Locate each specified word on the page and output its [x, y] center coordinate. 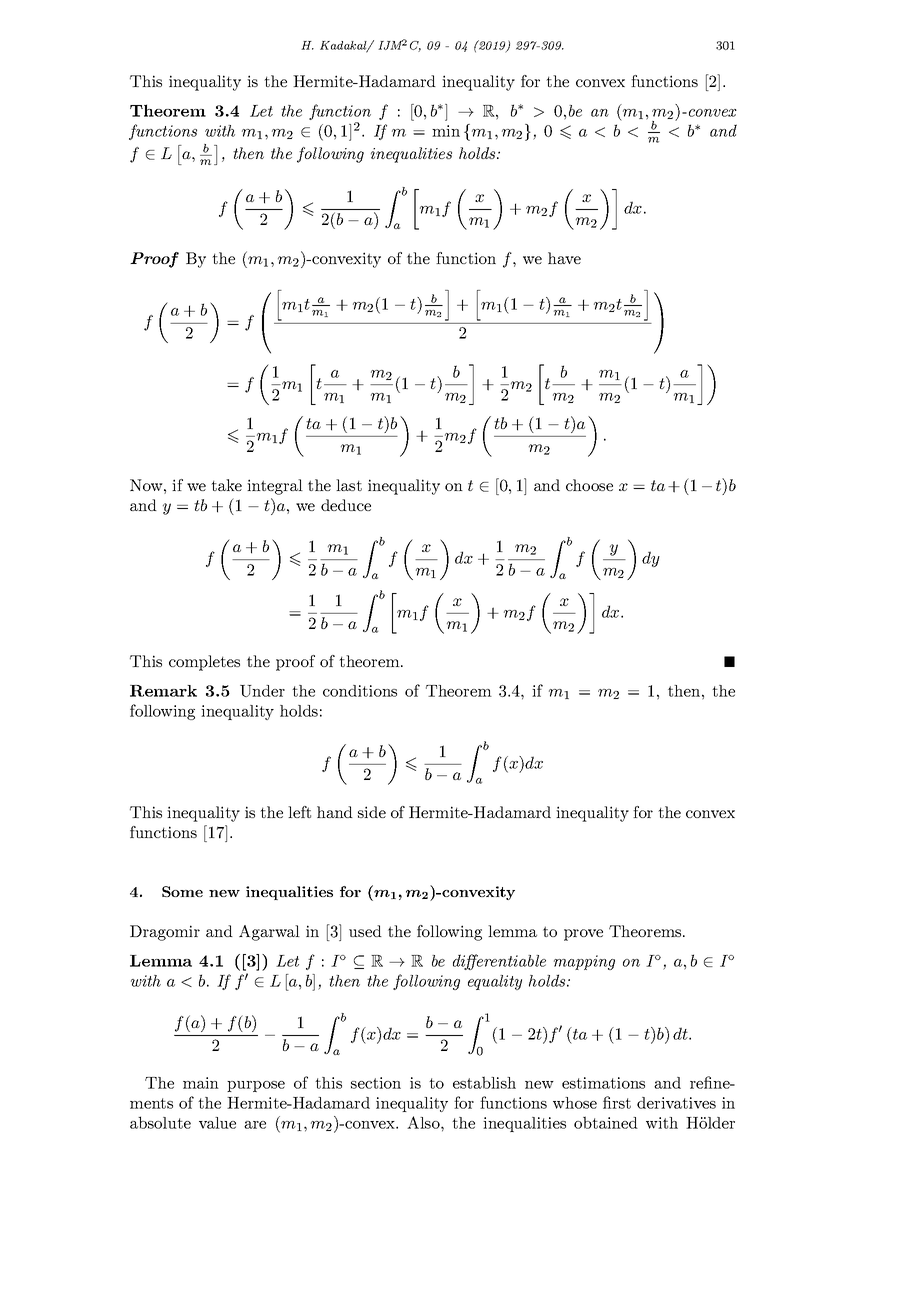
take [226, 485]
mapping [584, 962]
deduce [346, 505]
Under [262, 691]
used [365, 931]
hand [335, 812]
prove [583, 935]
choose [589, 485]
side [372, 812]
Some [182, 891]
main [201, 1083]
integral [275, 487]
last [349, 485]
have [564, 258]
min [446, 131]
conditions [360, 691]
